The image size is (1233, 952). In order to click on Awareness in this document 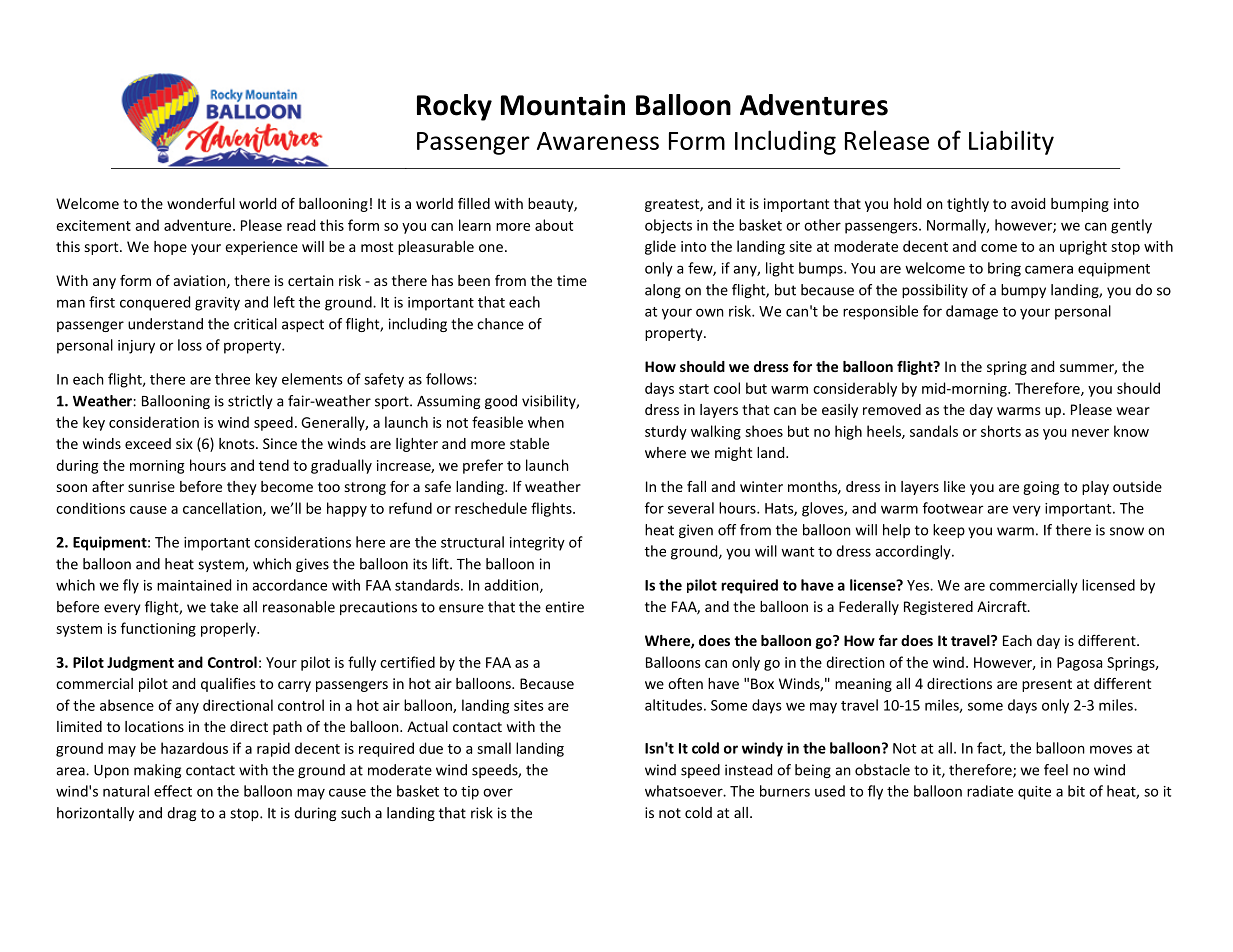, I will do `click(598, 141)`.
